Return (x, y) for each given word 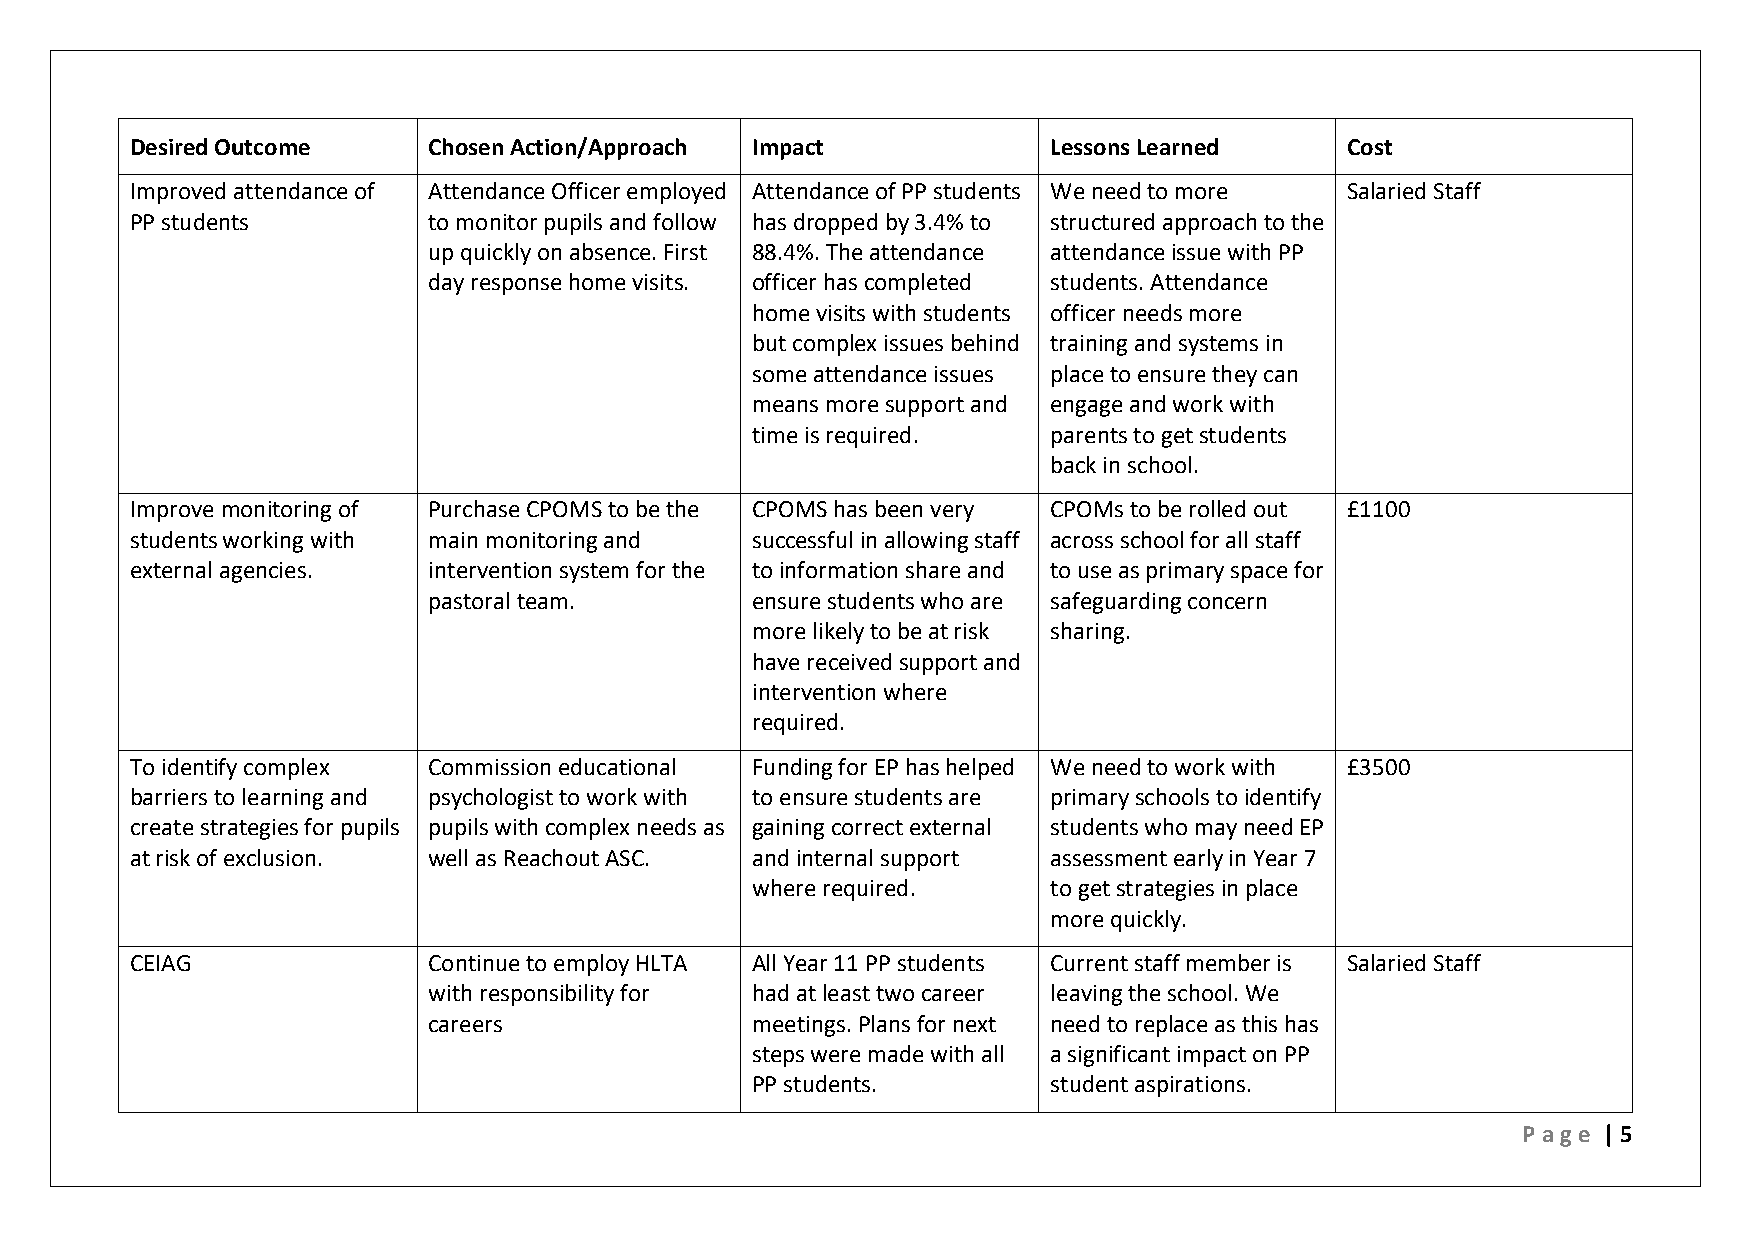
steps (778, 1057)
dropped (835, 224)
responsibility (547, 995)
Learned (1178, 146)
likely (839, 633)
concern (1227, 603)
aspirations (1190, 1086)
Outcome (262, 147)
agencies (263, 572)
